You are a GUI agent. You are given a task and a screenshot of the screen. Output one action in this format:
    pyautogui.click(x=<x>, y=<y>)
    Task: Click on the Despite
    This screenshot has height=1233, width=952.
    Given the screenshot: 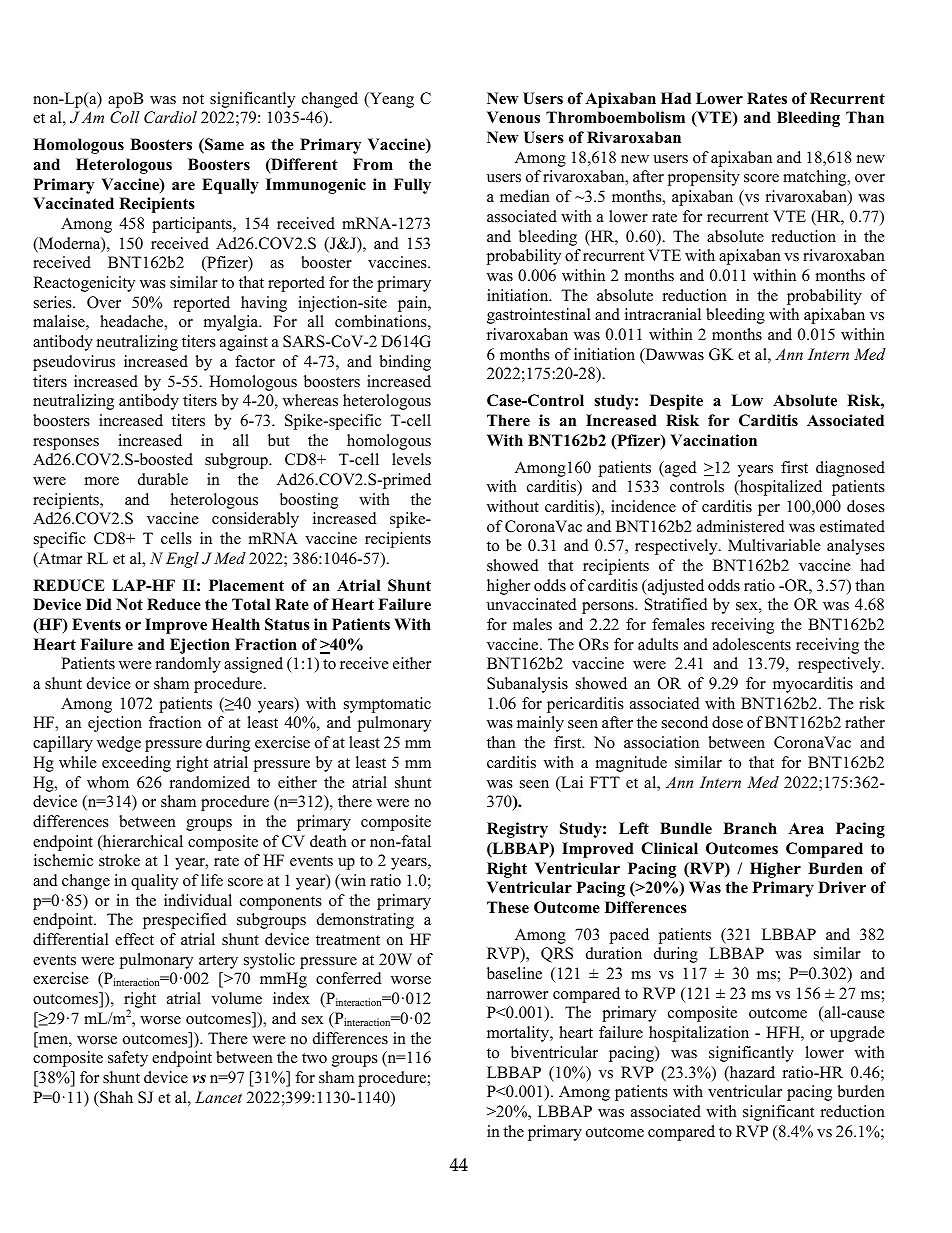 What is the action you would take?
    pyautogui.click(x=676, y=402)
